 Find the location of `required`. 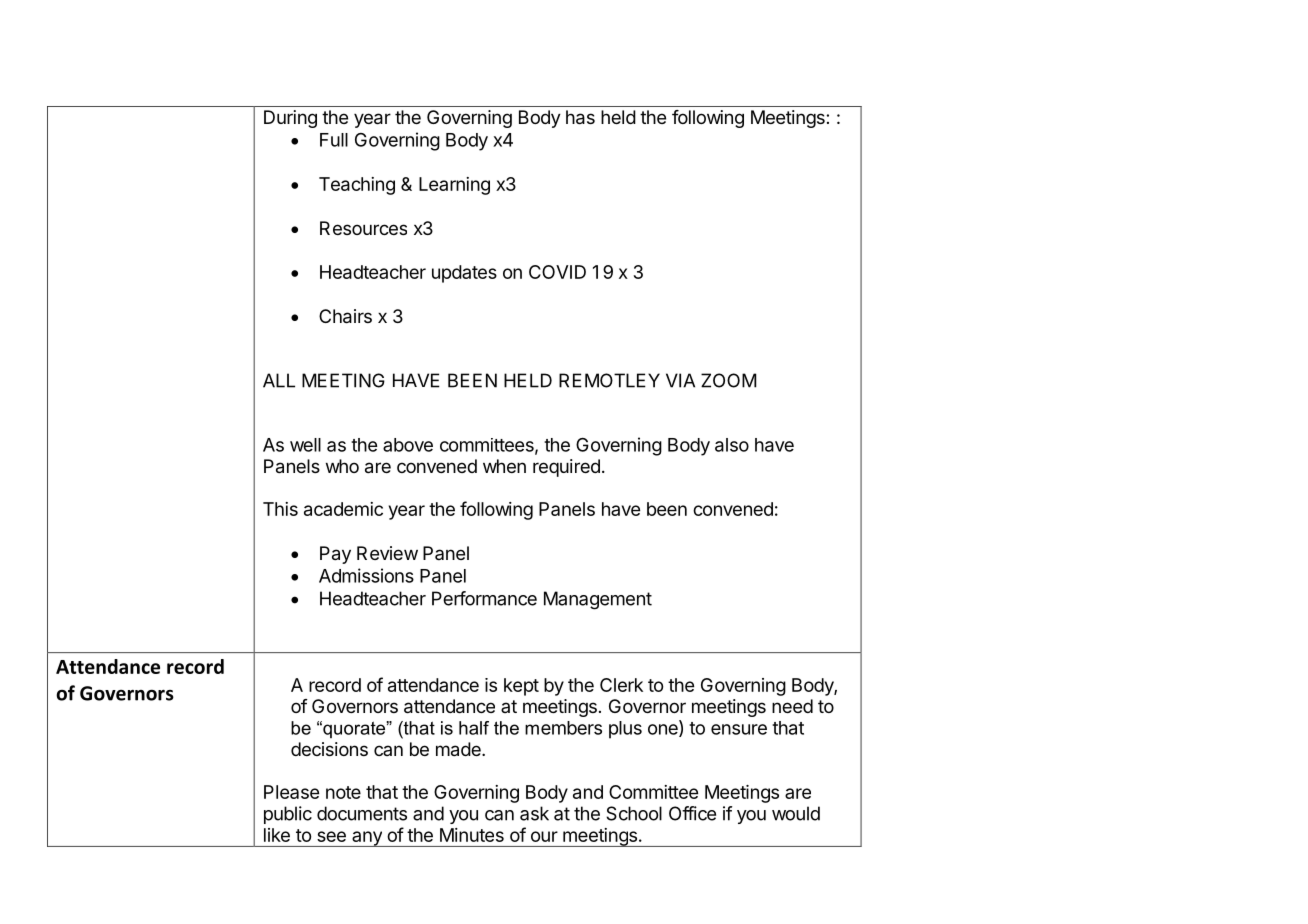

required is located at coordinates (566, 468).
